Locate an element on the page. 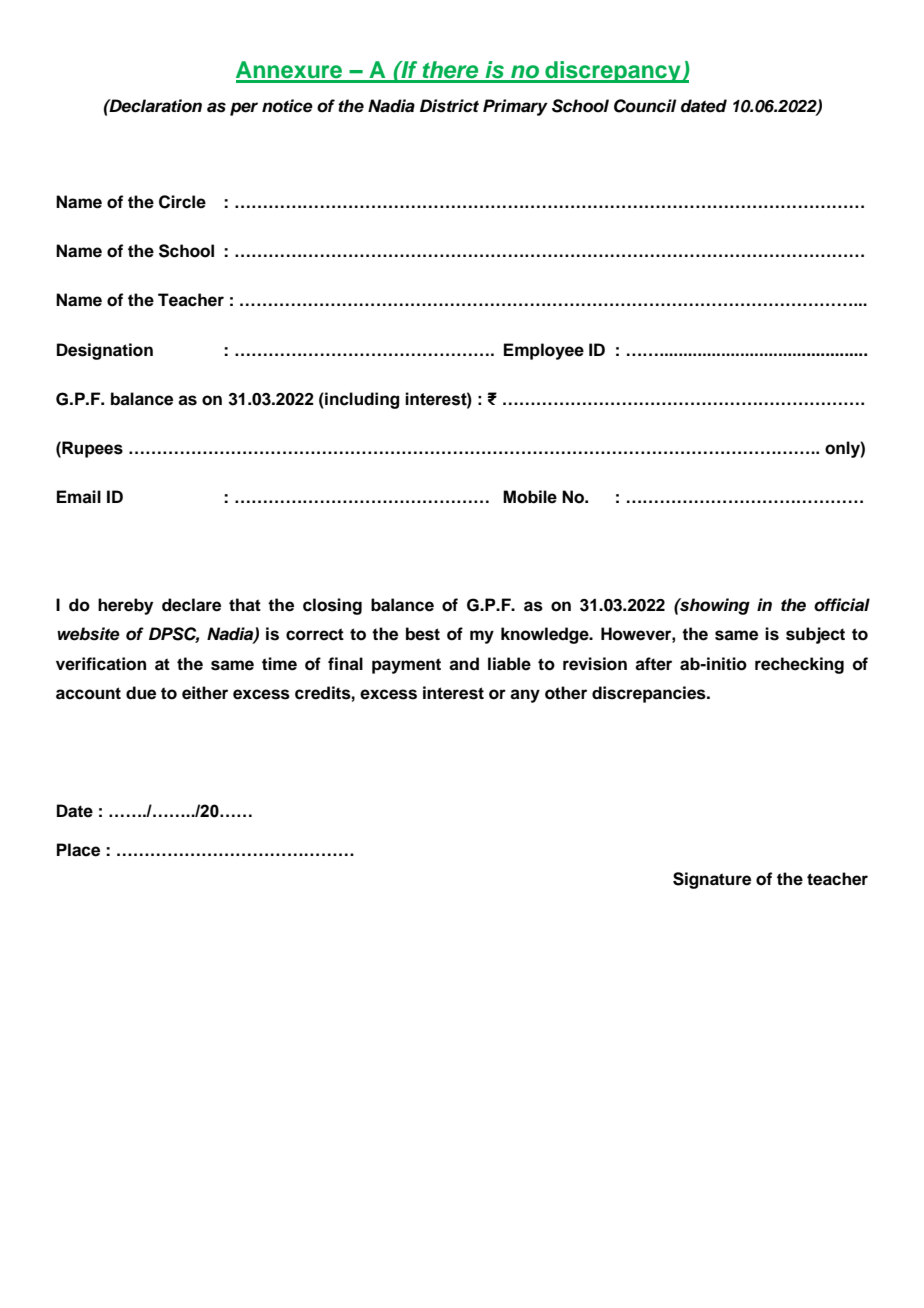  Designation is located at coordinates (105, 351).
